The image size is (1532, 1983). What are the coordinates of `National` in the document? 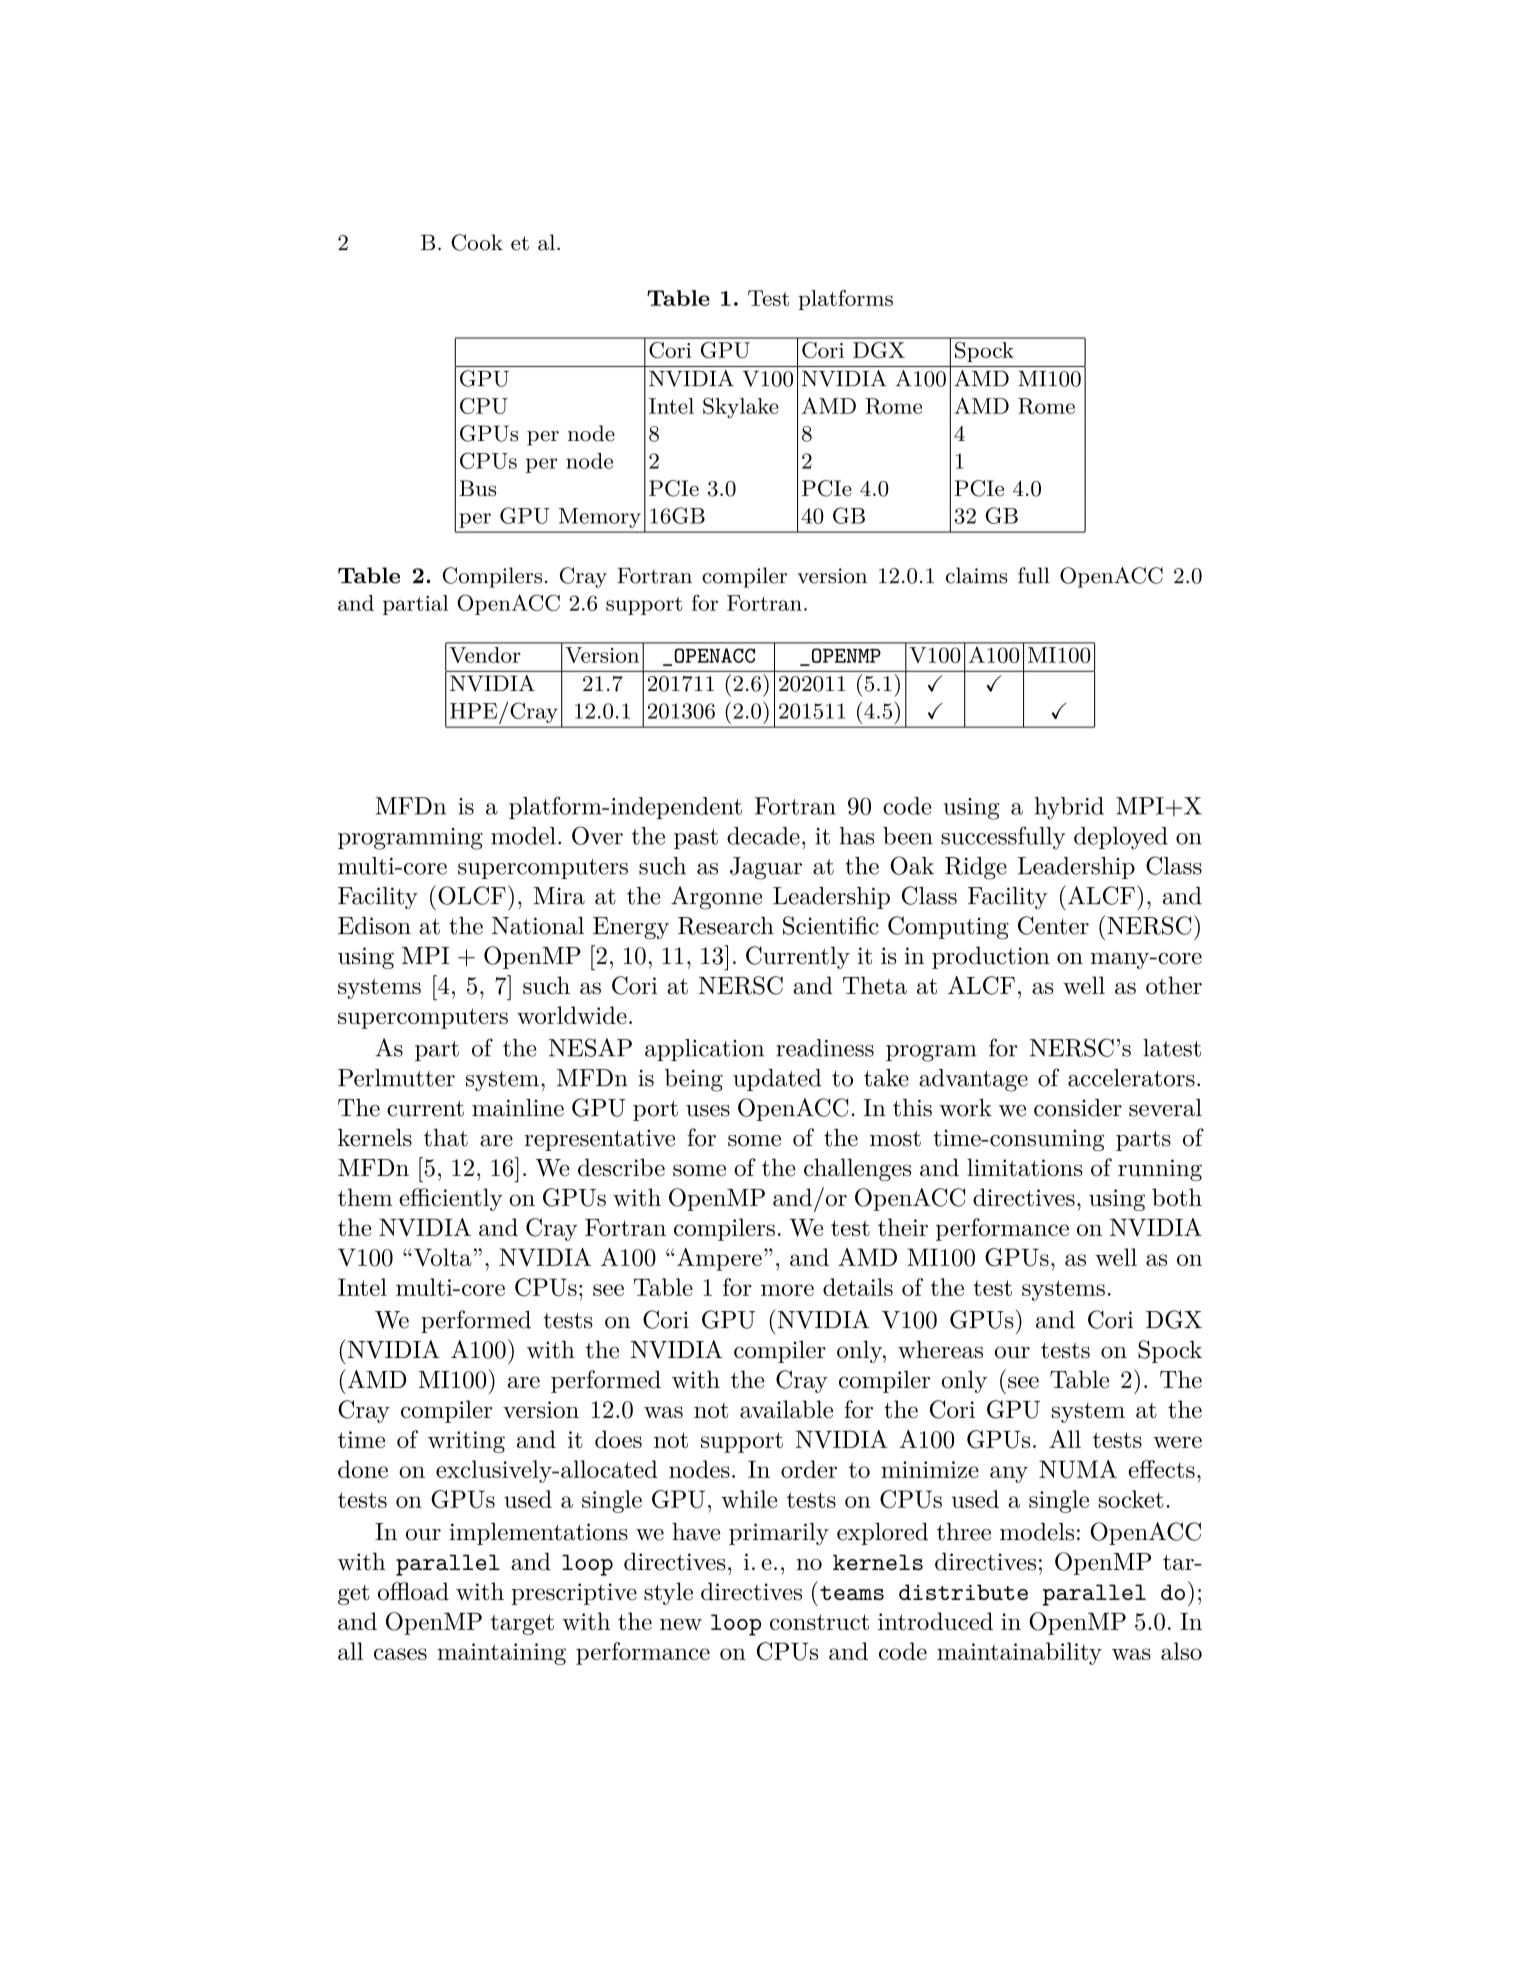 It's located at (538, 925).
